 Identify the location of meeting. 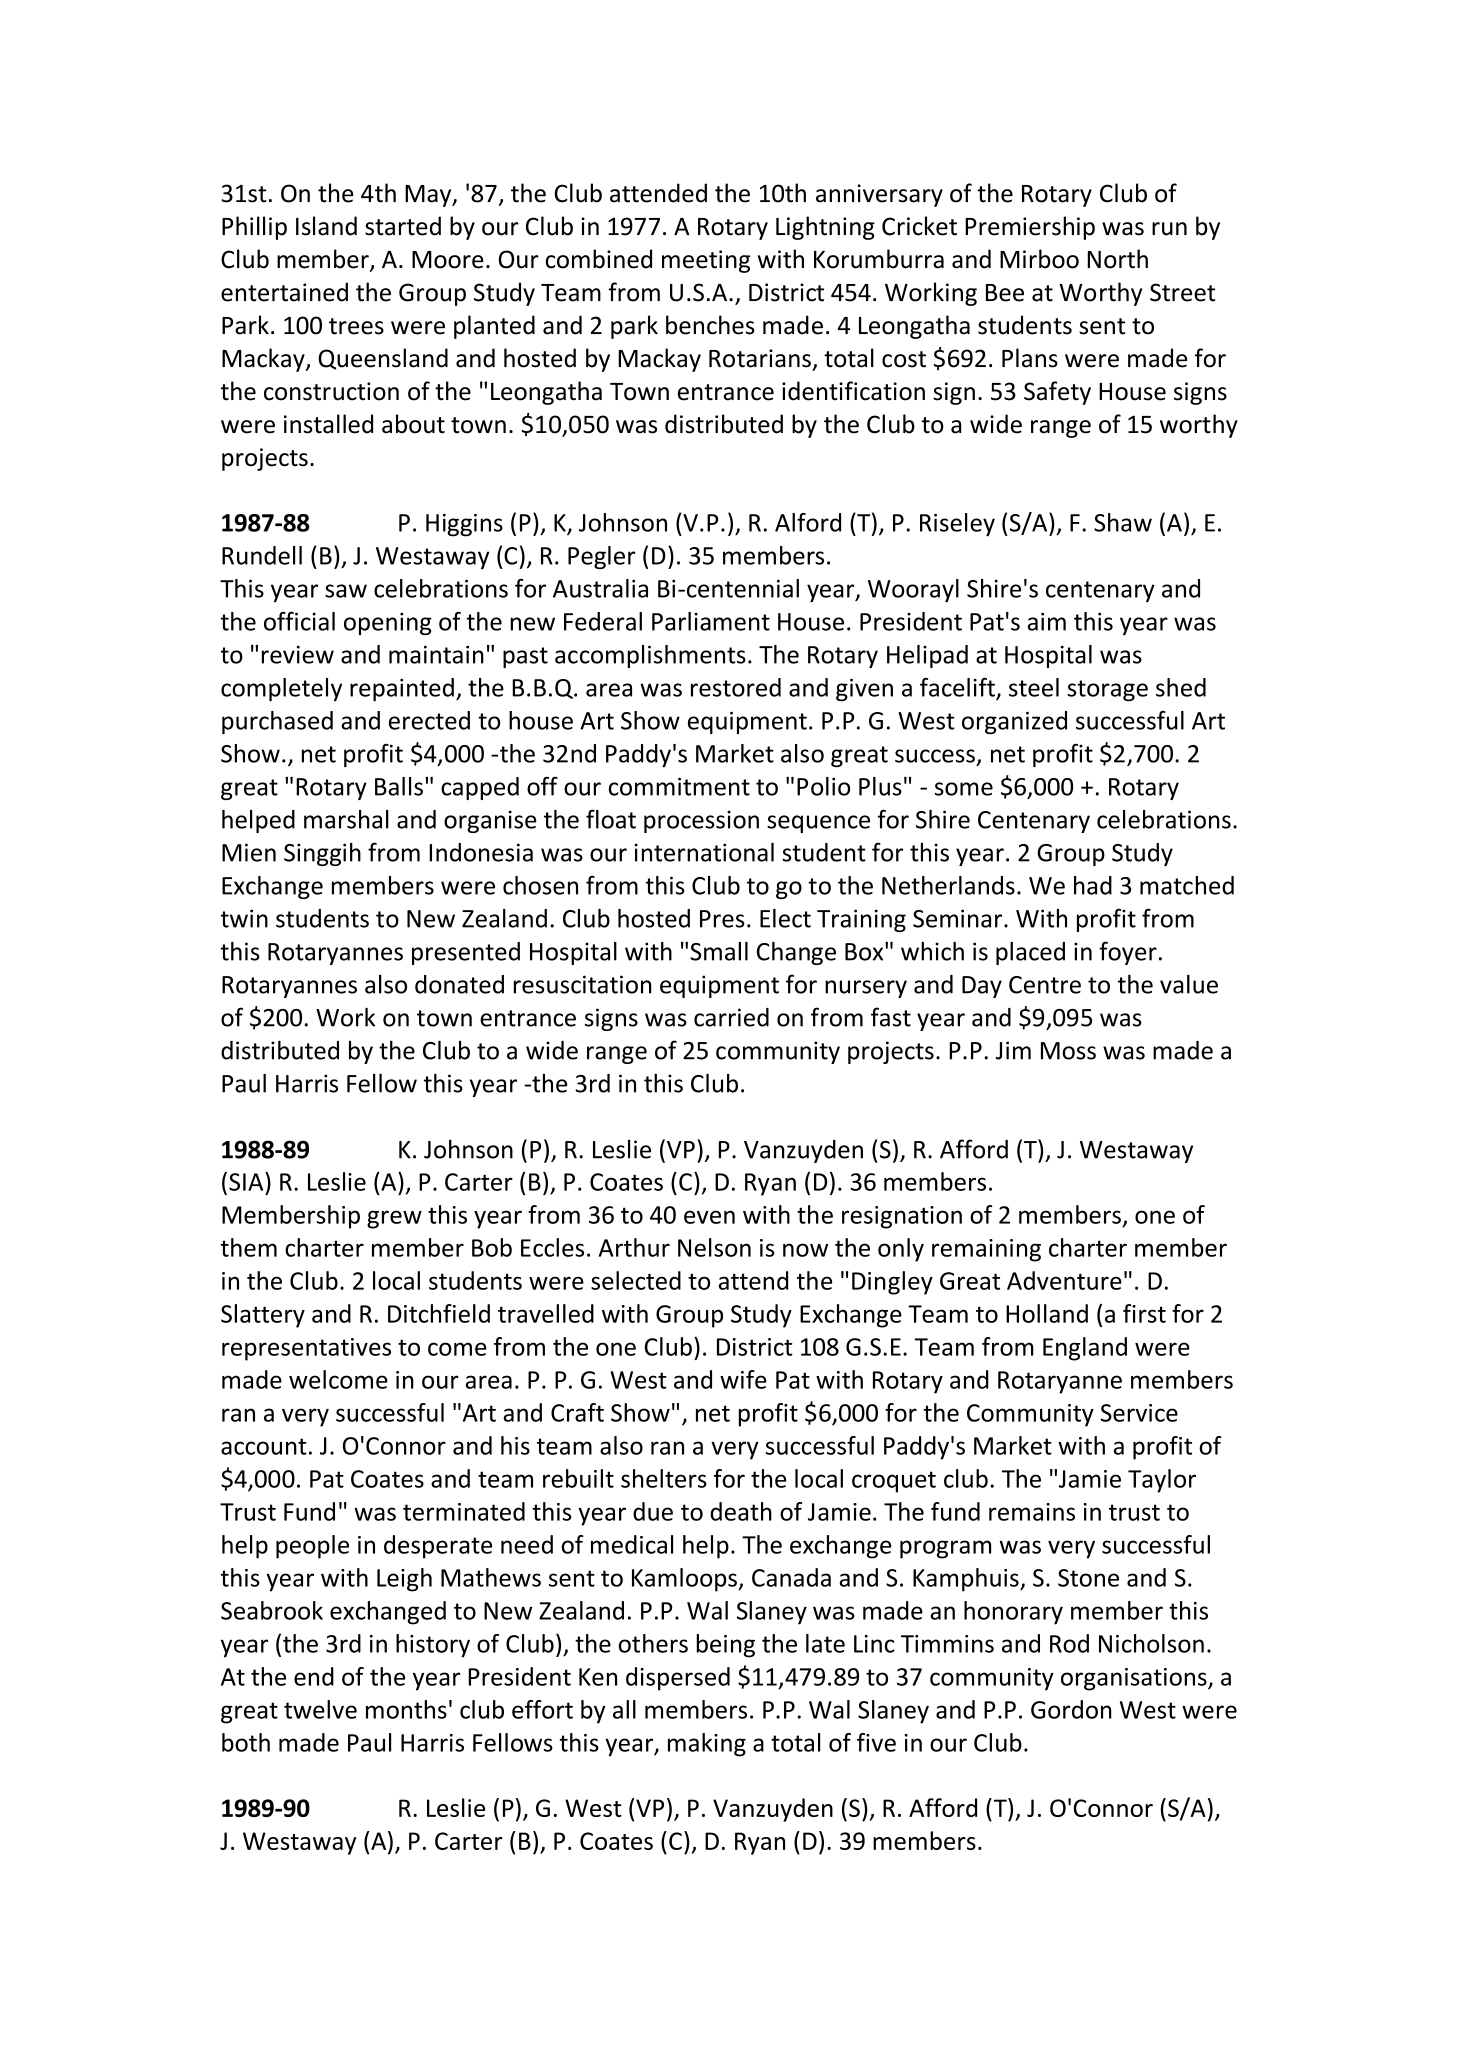
(706, 261).
